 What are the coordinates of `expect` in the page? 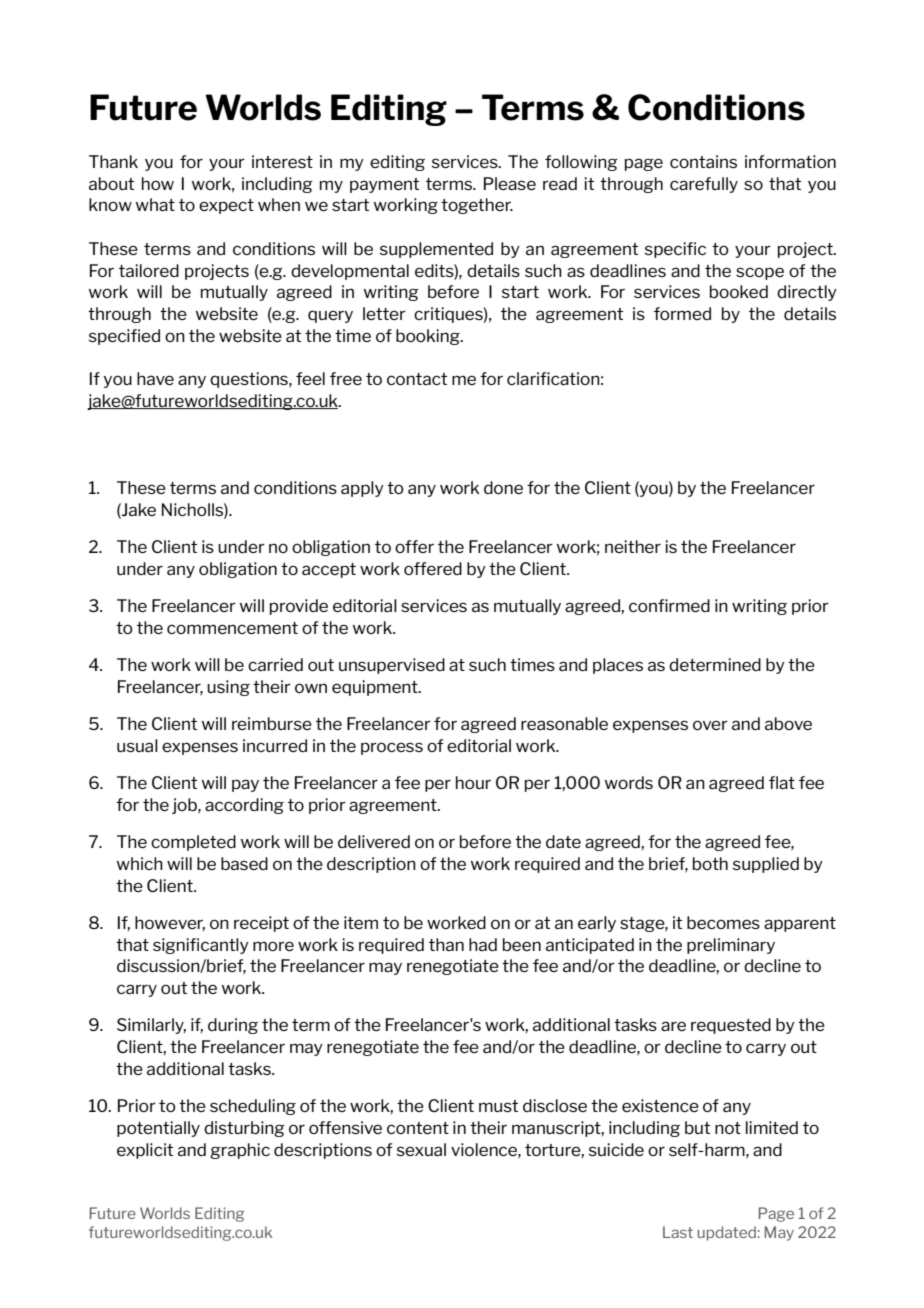 It's located at (226, 206).
